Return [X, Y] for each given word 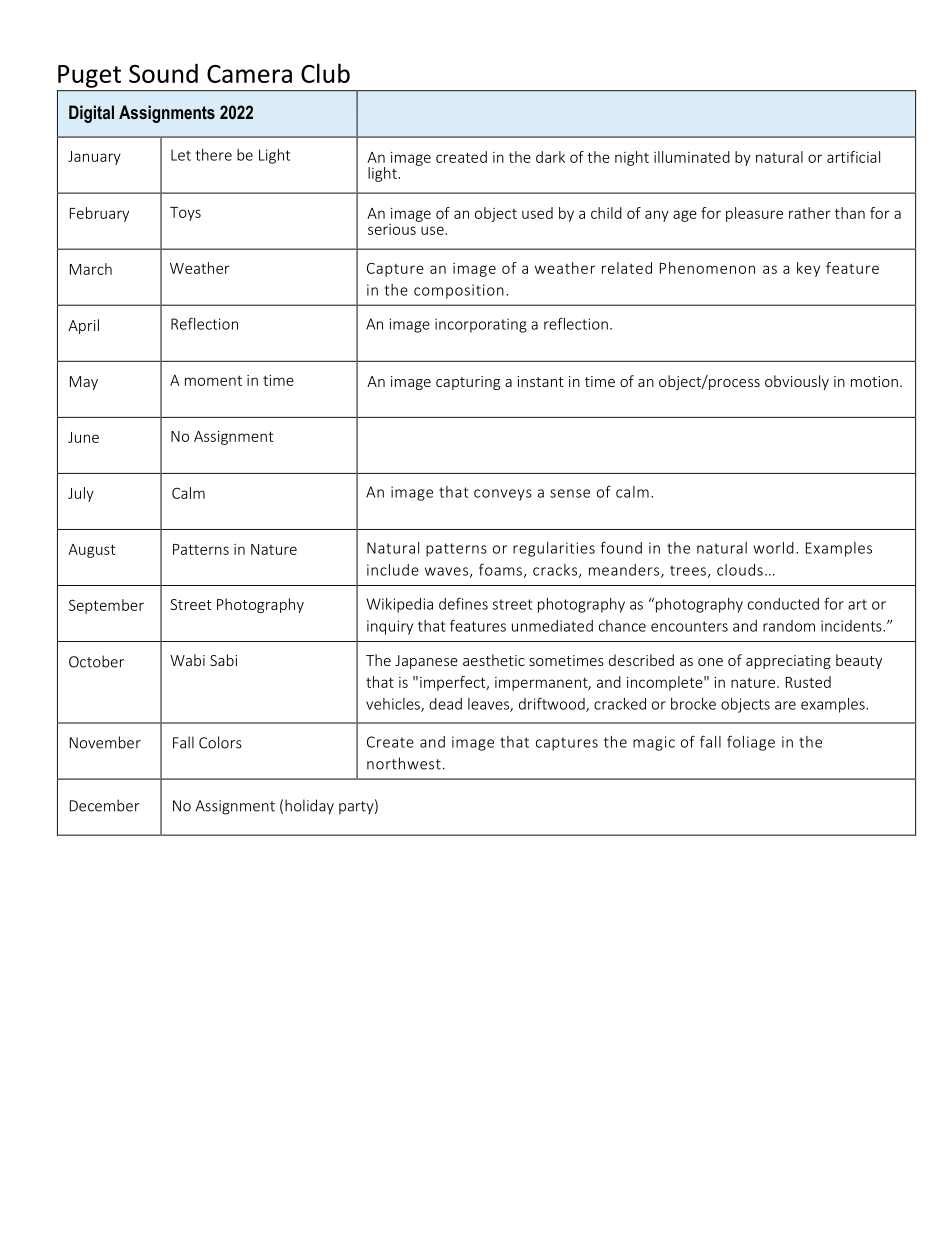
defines [463, 603]
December [105, 805]
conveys [503, 495]
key [808, 269]
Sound [163, 73]
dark [550, 157]
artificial [853, 157]
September [106, 606]
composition [459, 291]
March [91, 269]
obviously [797, 382]
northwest [404, 763]
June [83, 437]
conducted [783, 604]
